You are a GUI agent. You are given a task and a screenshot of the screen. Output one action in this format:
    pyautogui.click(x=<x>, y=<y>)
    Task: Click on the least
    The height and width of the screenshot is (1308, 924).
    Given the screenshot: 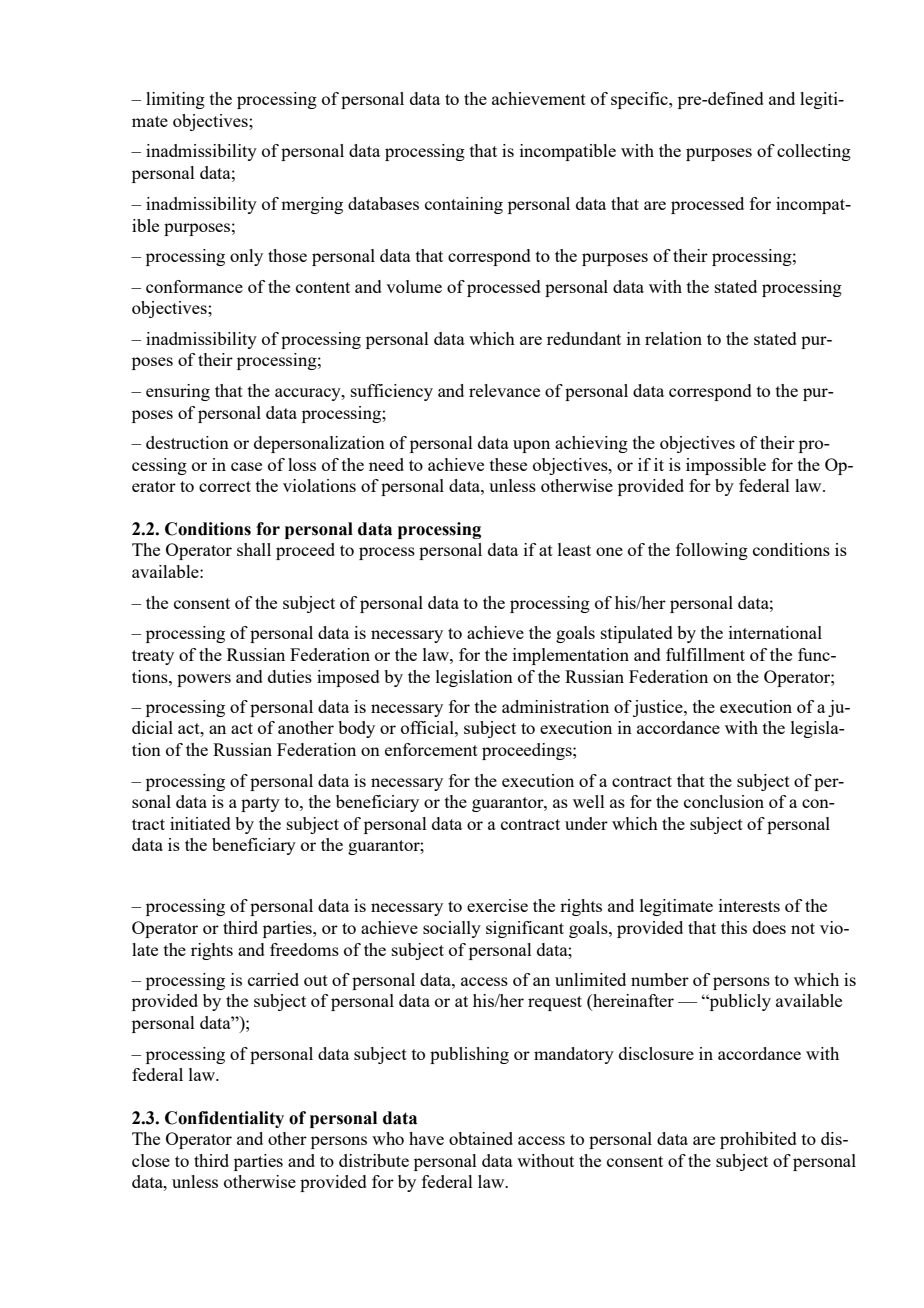 What is the action you would take?
    pyautogui.click(x=574, y=549)
